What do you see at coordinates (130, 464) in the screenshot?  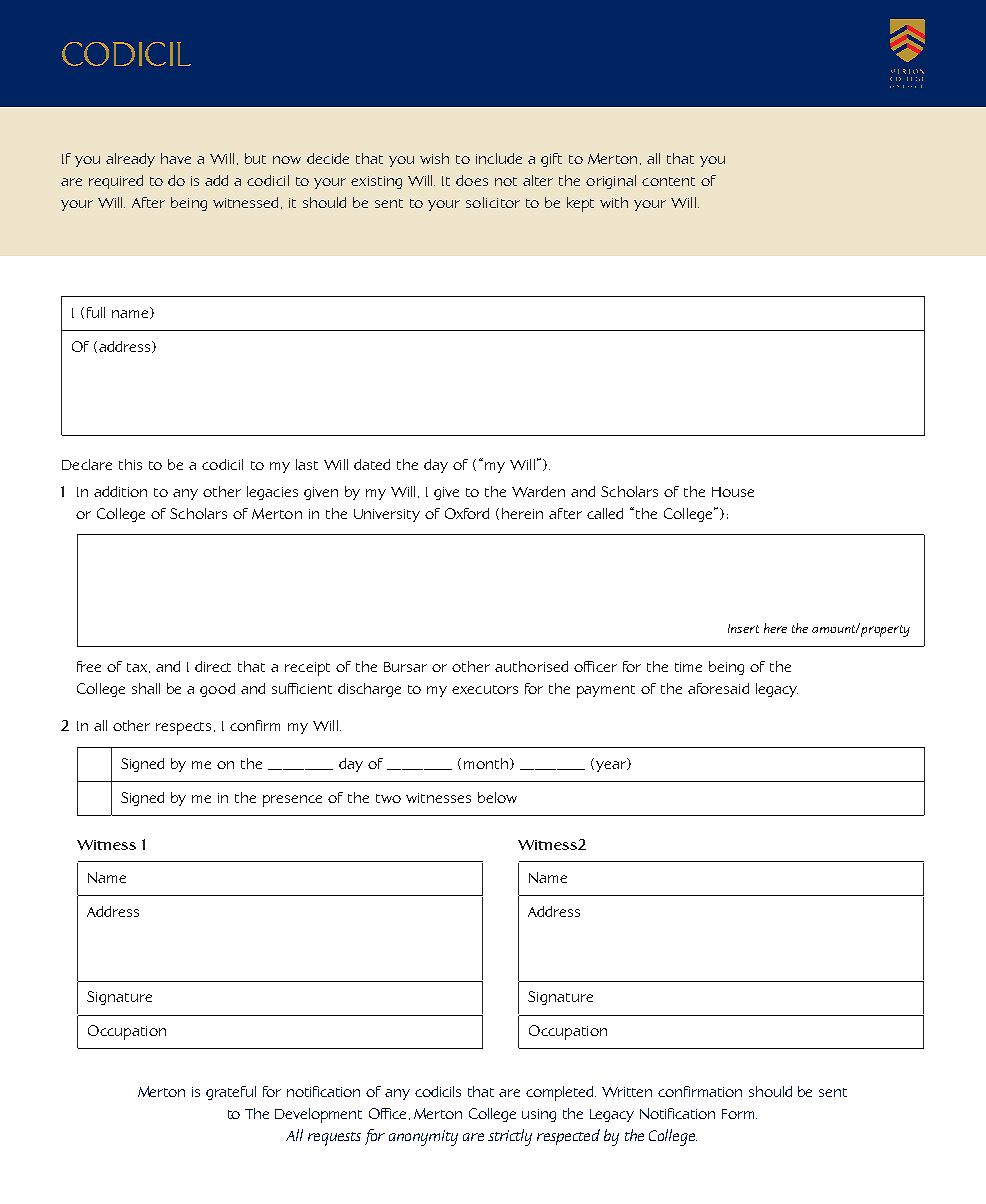 I see `this` at bounding box center [130, 464].
